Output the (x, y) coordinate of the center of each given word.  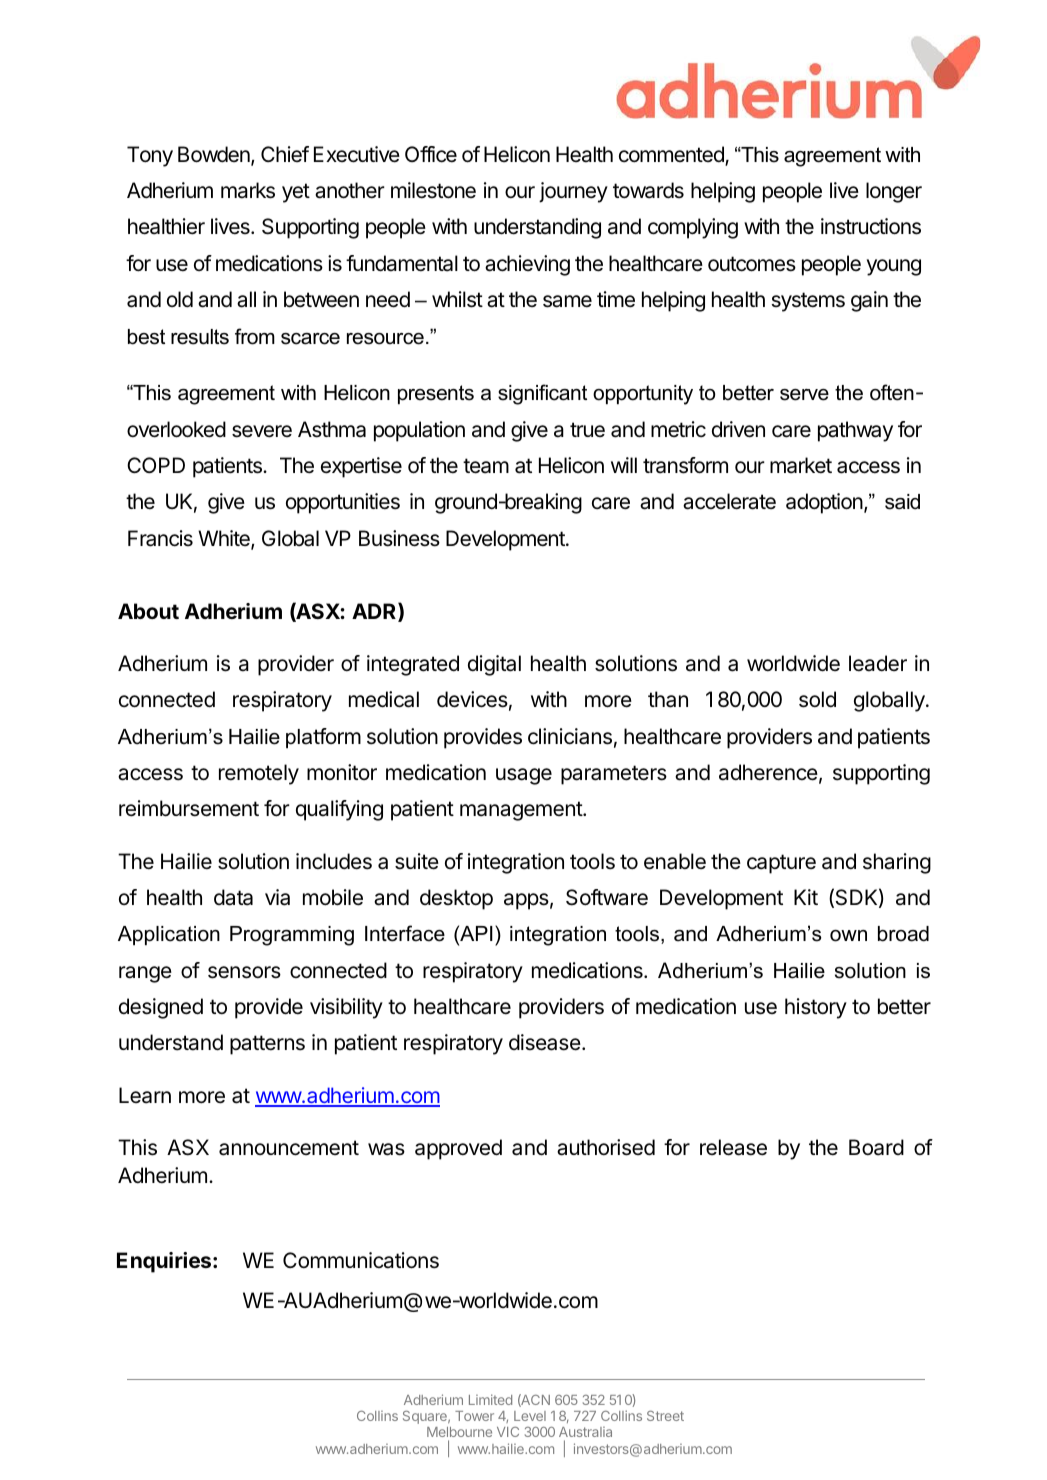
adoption (824, 503)
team (486, 466)
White (225, 539)
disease (545, 1042)
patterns (267, 1045)
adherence (768, 772)
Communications (361, 1260)
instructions (871, 226)
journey (573, 192)
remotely (259, 774)
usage (524, 776)
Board (876, 1147)
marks (248, 190)
